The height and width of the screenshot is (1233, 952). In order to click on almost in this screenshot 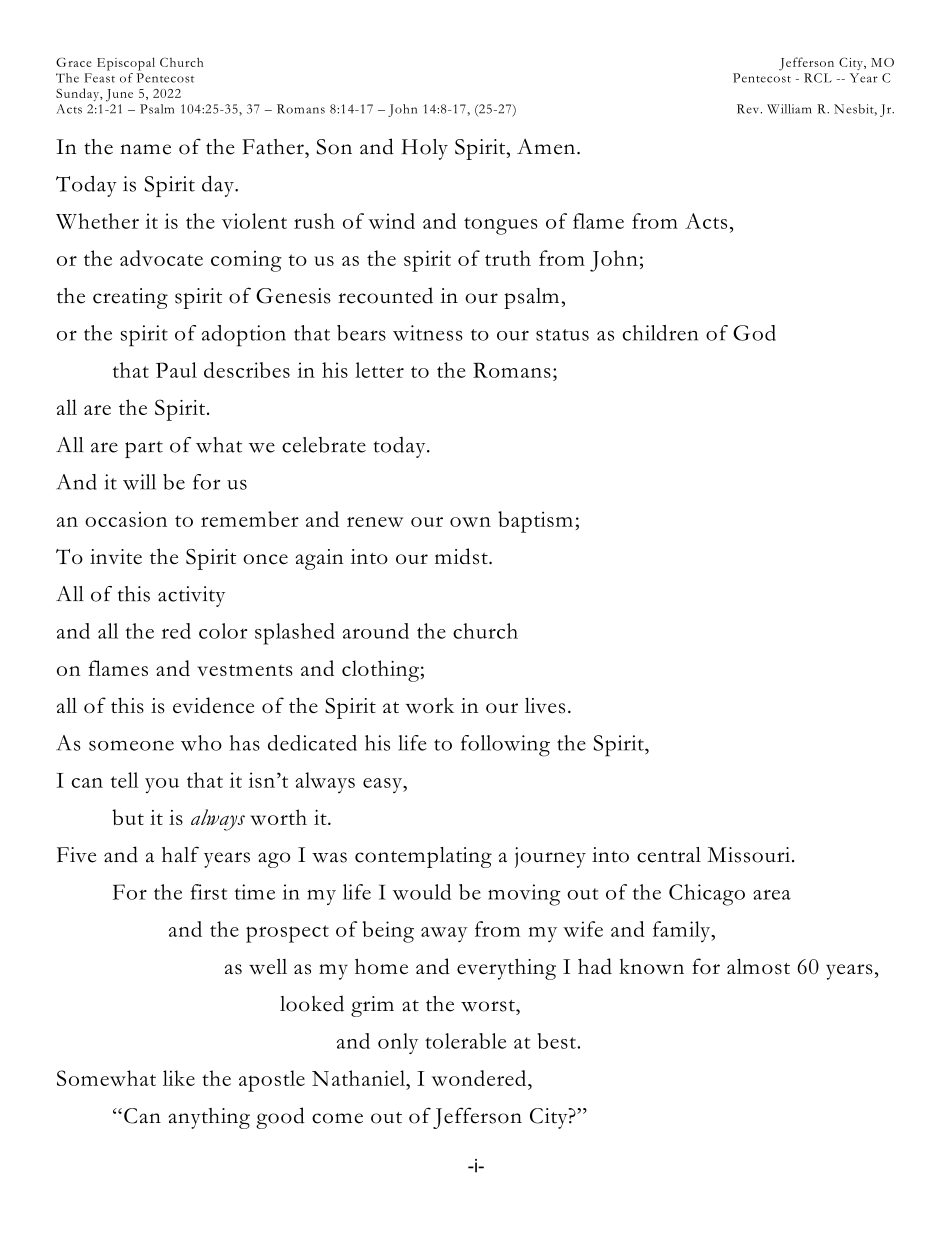, I will do `click(758, 966)`.
